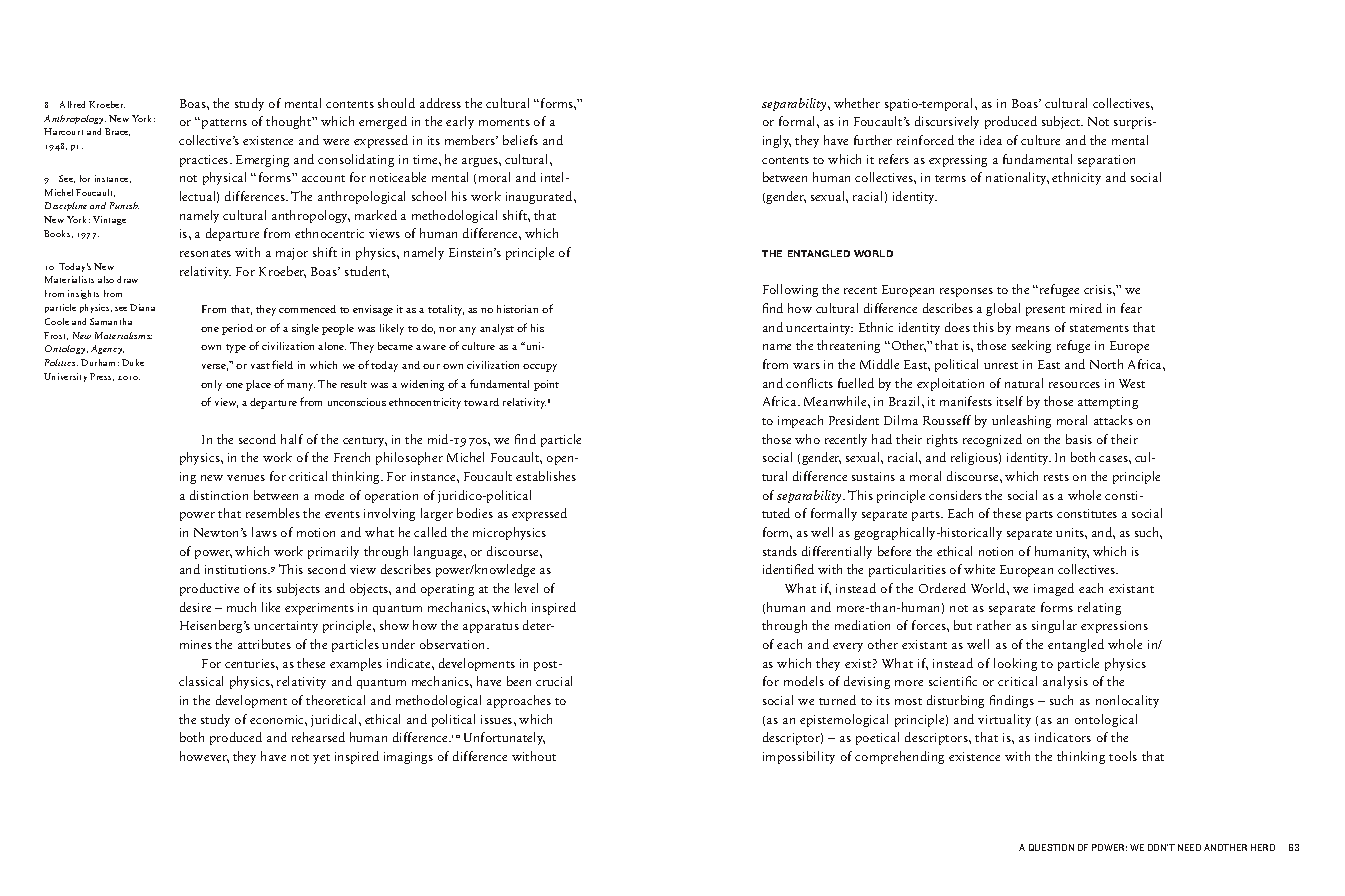 The height and width of the document is (896, 1345). I want to click on however, so click(204, 757).
